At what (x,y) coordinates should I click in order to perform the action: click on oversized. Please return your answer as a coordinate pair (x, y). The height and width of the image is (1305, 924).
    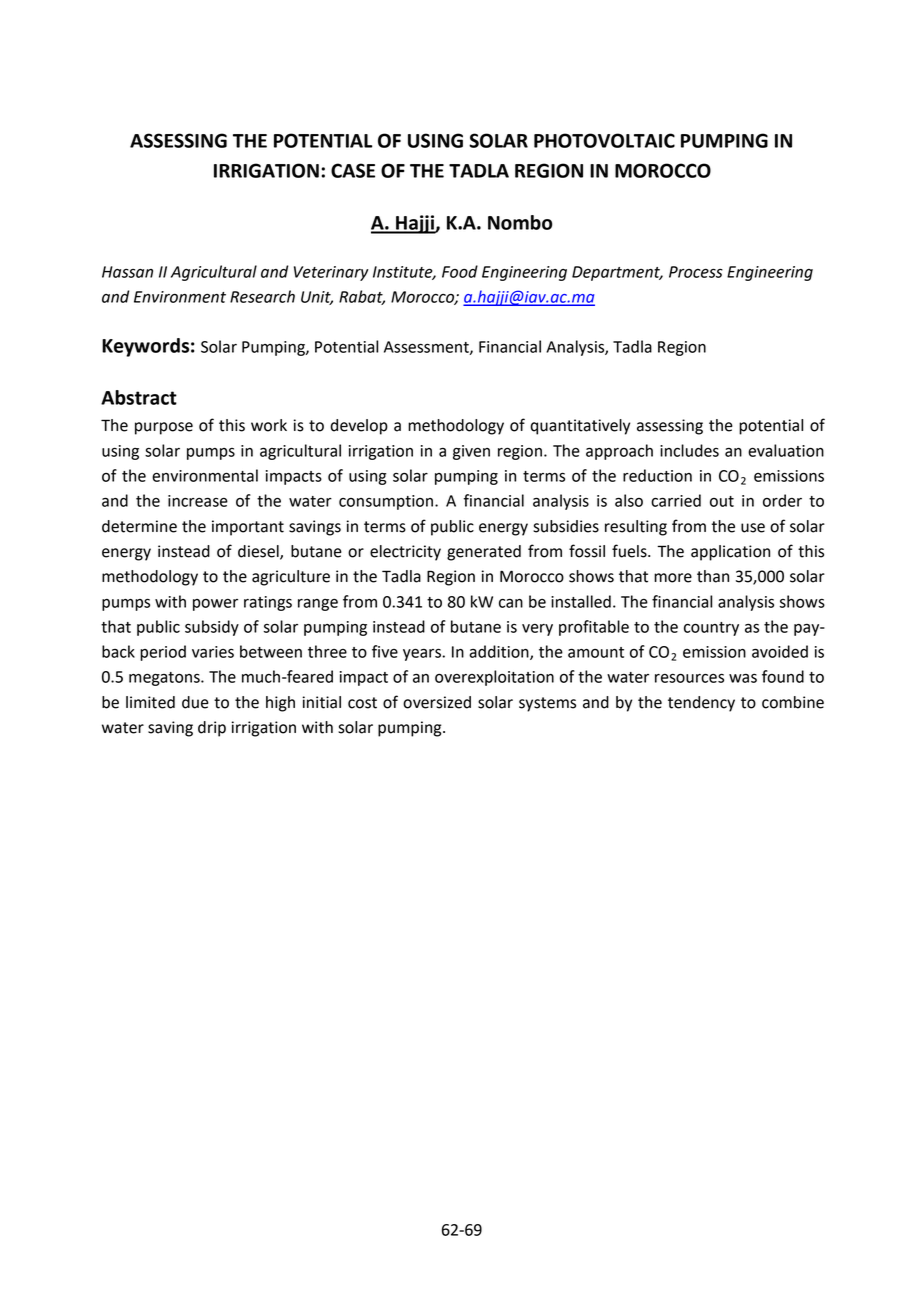
    Looking at the image, I should click on (437, 702).
